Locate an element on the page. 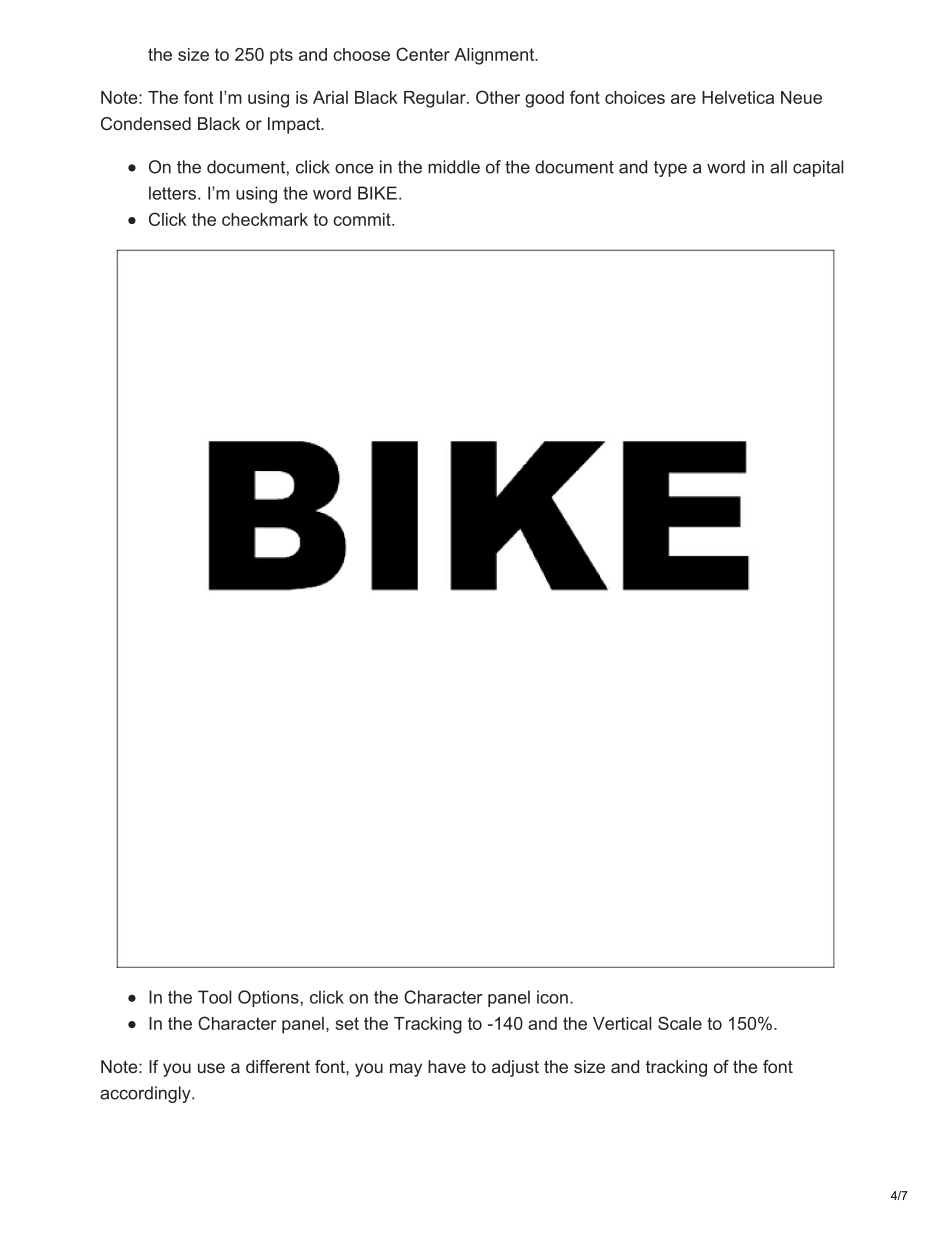 The image size is (952, 1233). pts is located at coordinates (281, 56).
